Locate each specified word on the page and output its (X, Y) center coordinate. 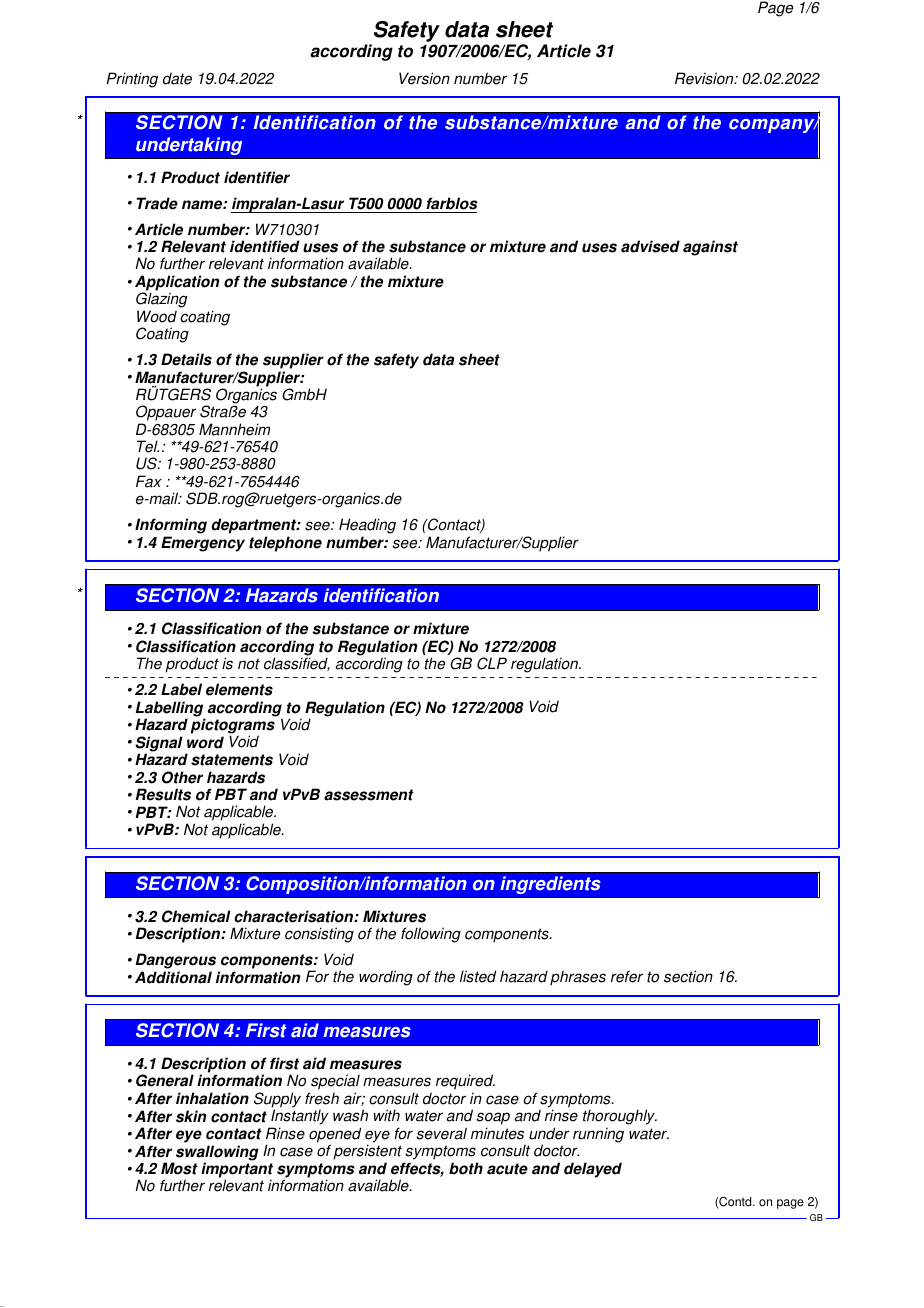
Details (186, 359)
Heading (367, 526)
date (177, 78)
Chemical (196, 916)
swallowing (217, 1154)
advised (650, 246)
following (431, 935)
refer (627, 976)
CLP (492, 663)
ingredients (550, 885)
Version (424, 78)
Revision (705, 78)
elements (239, 689)
